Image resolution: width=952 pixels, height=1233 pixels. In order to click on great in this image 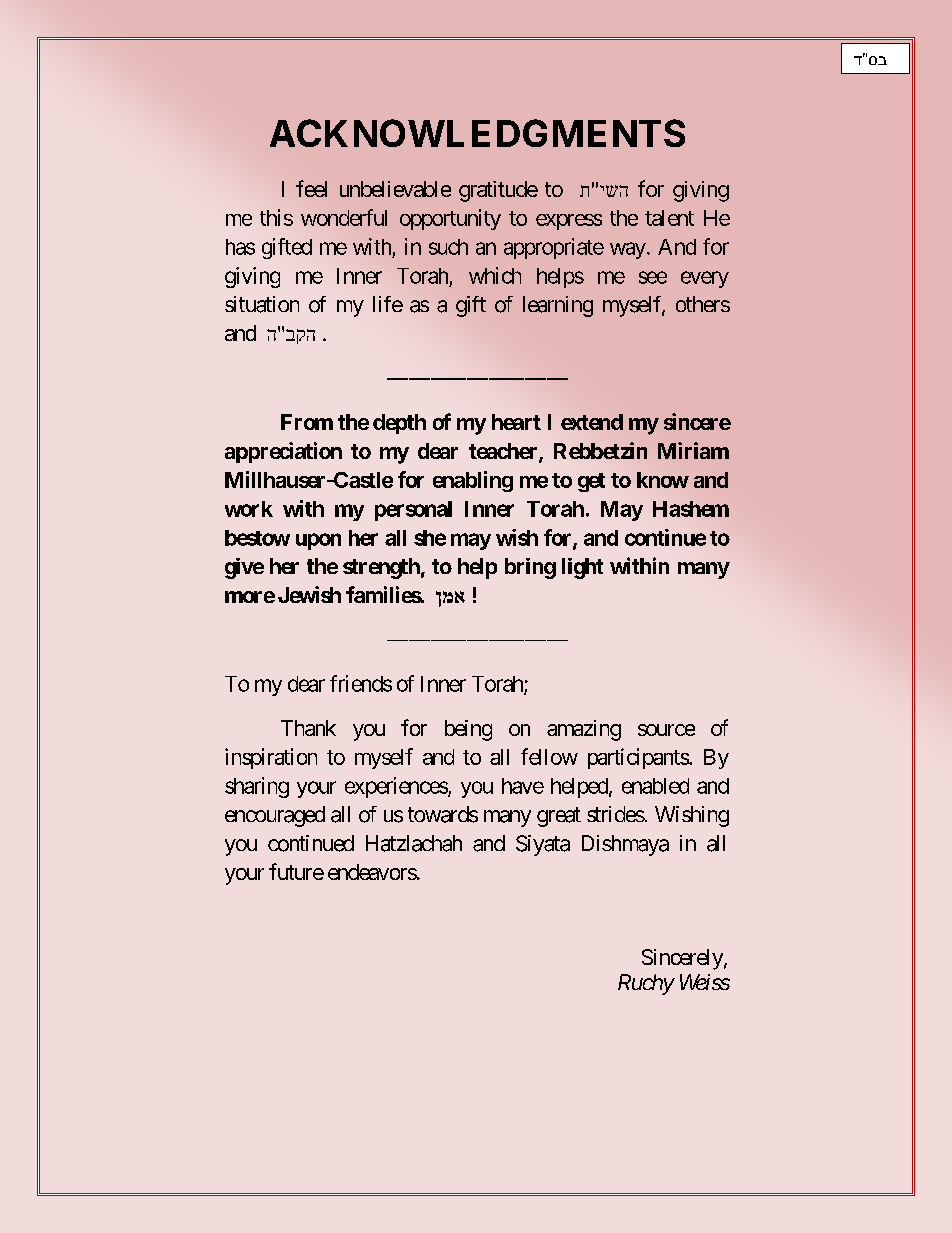, I will do `click(559, 817)`.
